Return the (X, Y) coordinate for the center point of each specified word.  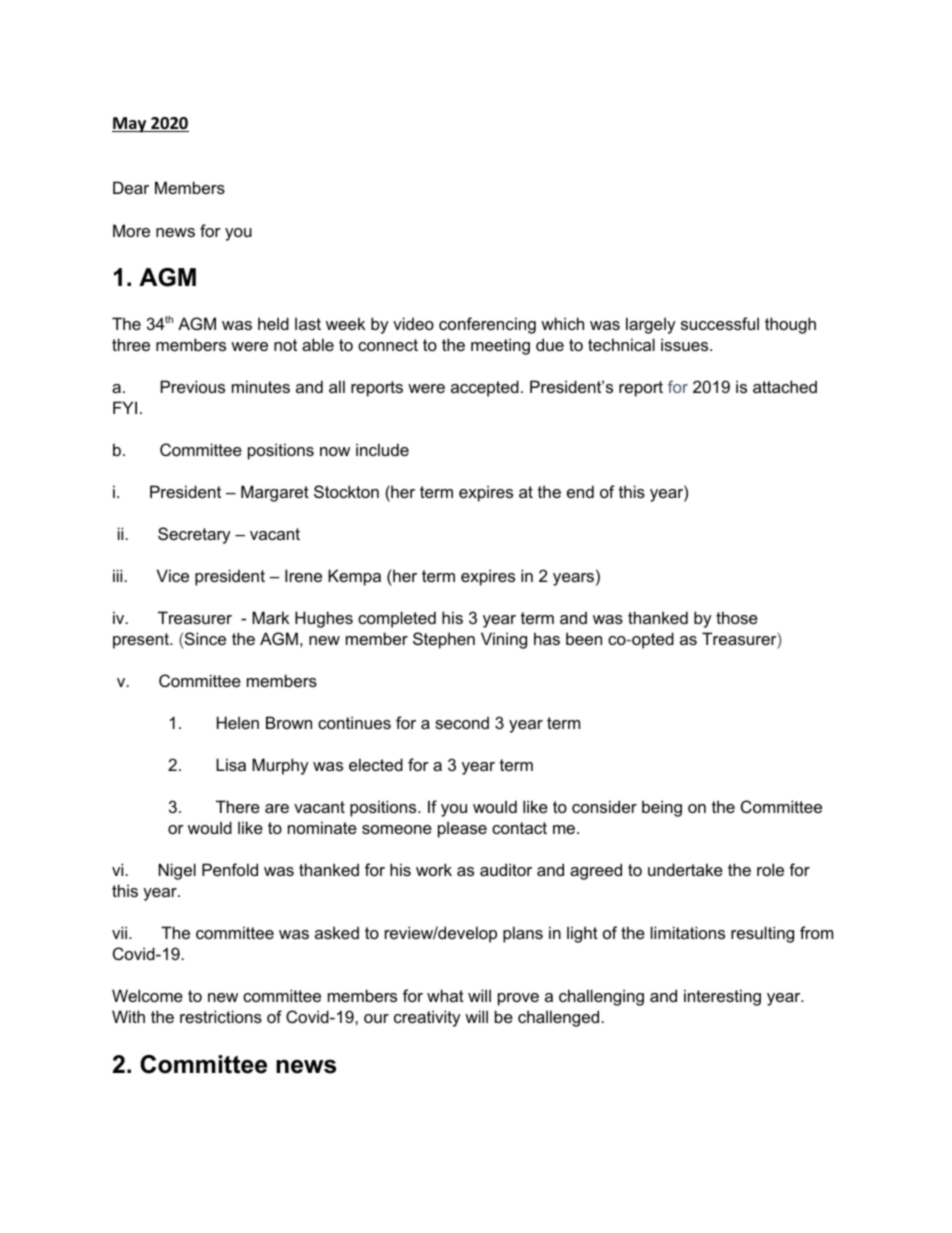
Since (205, 638)
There (238, 806)
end (580, 491)
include (382, 449)
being (662, 808)
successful (720, 323)
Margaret (275, 493)
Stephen (444, 640)
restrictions (221, 1016)
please (462, 829)
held (273, 323)
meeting (500, 346)
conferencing (487, 325)
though (790, 325)
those (737, 617)
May (130, 125)
